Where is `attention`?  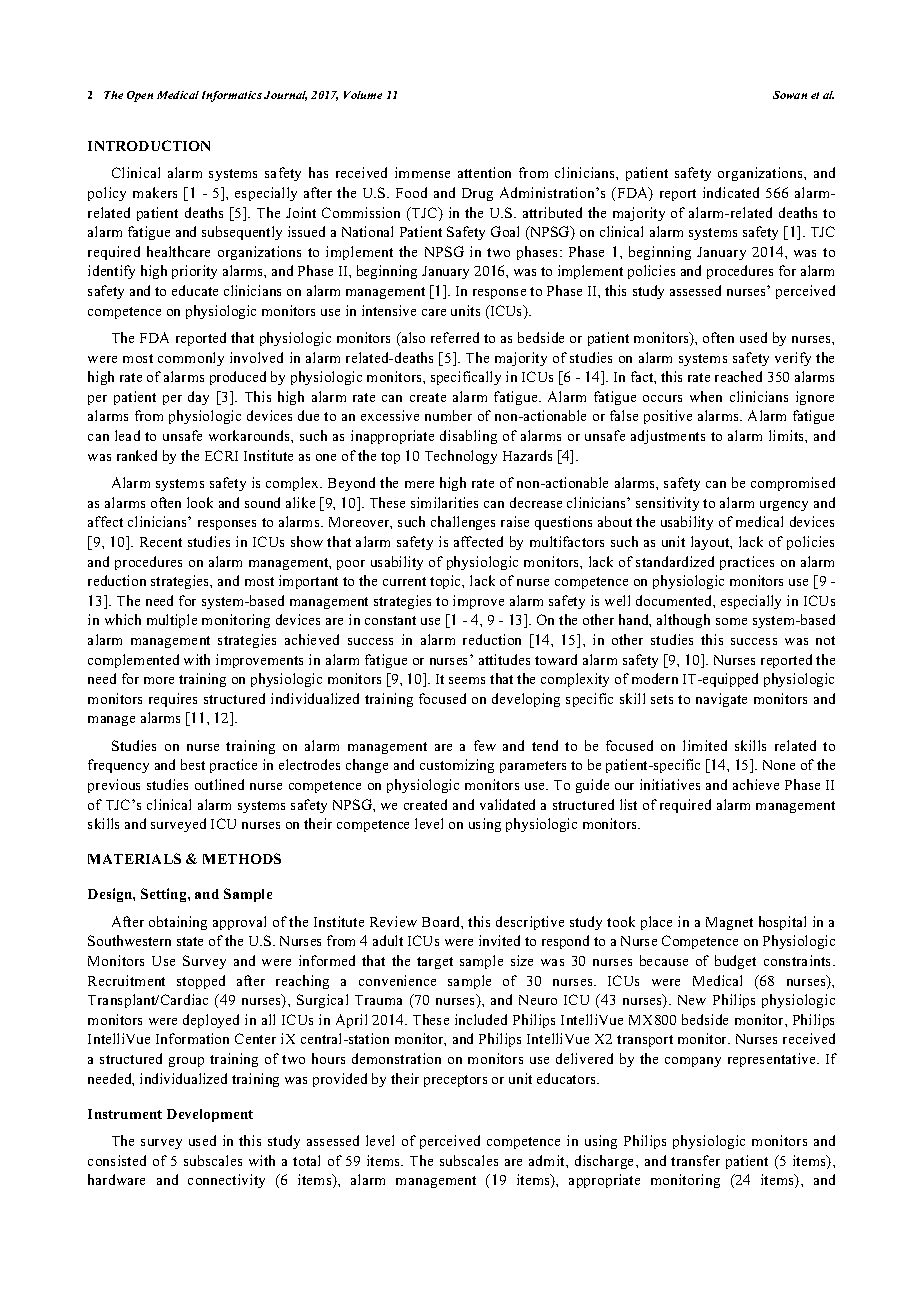 attention is located at coordinates (484, 172).
